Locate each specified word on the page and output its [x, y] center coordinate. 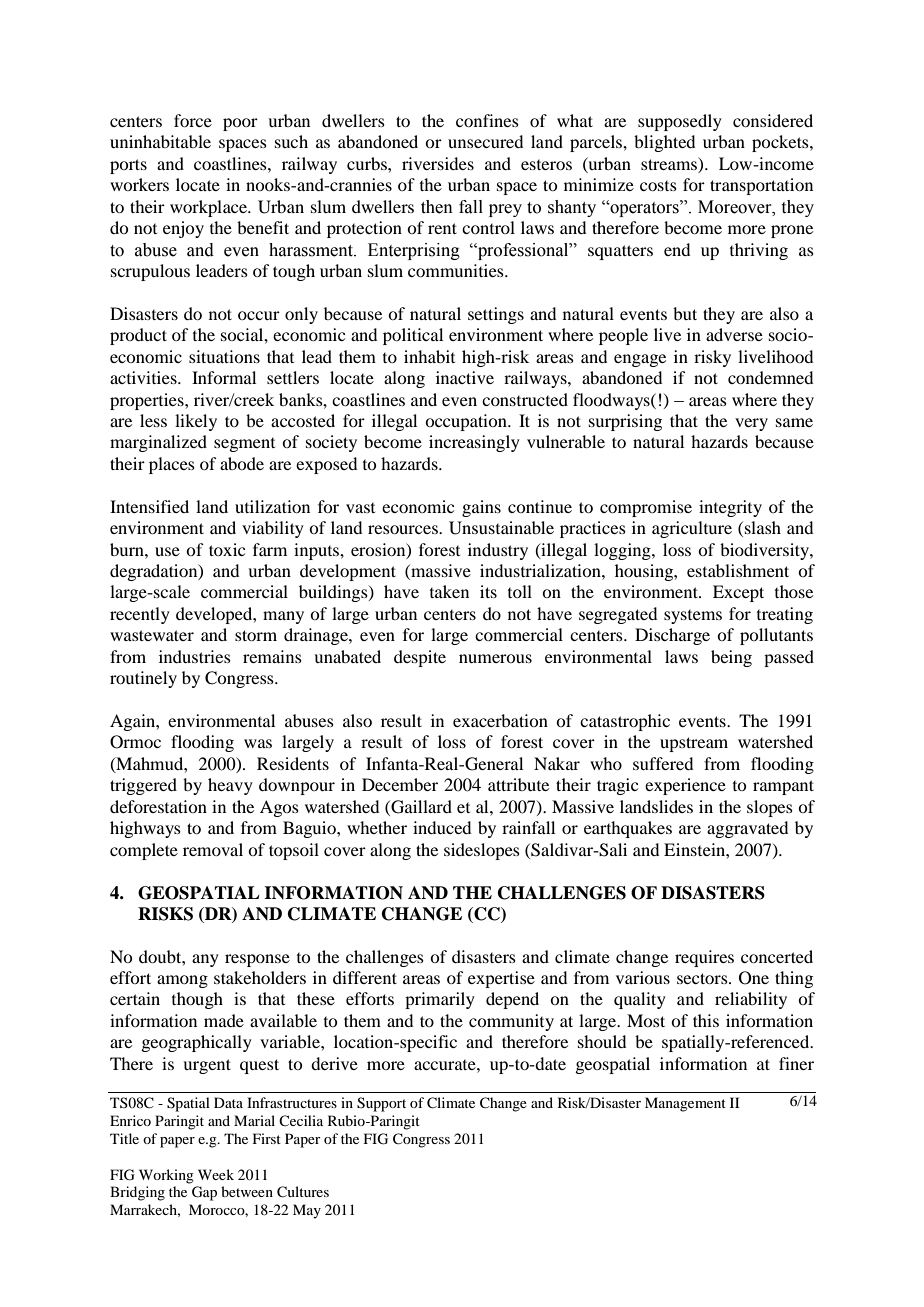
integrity [730, 508]
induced [442, 827]
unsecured [485, 141]
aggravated [747, 829]
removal [213, 849]
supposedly [680, 122]
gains [481, 508]
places [172, 465]
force [193, 120]
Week [216, 1174]
